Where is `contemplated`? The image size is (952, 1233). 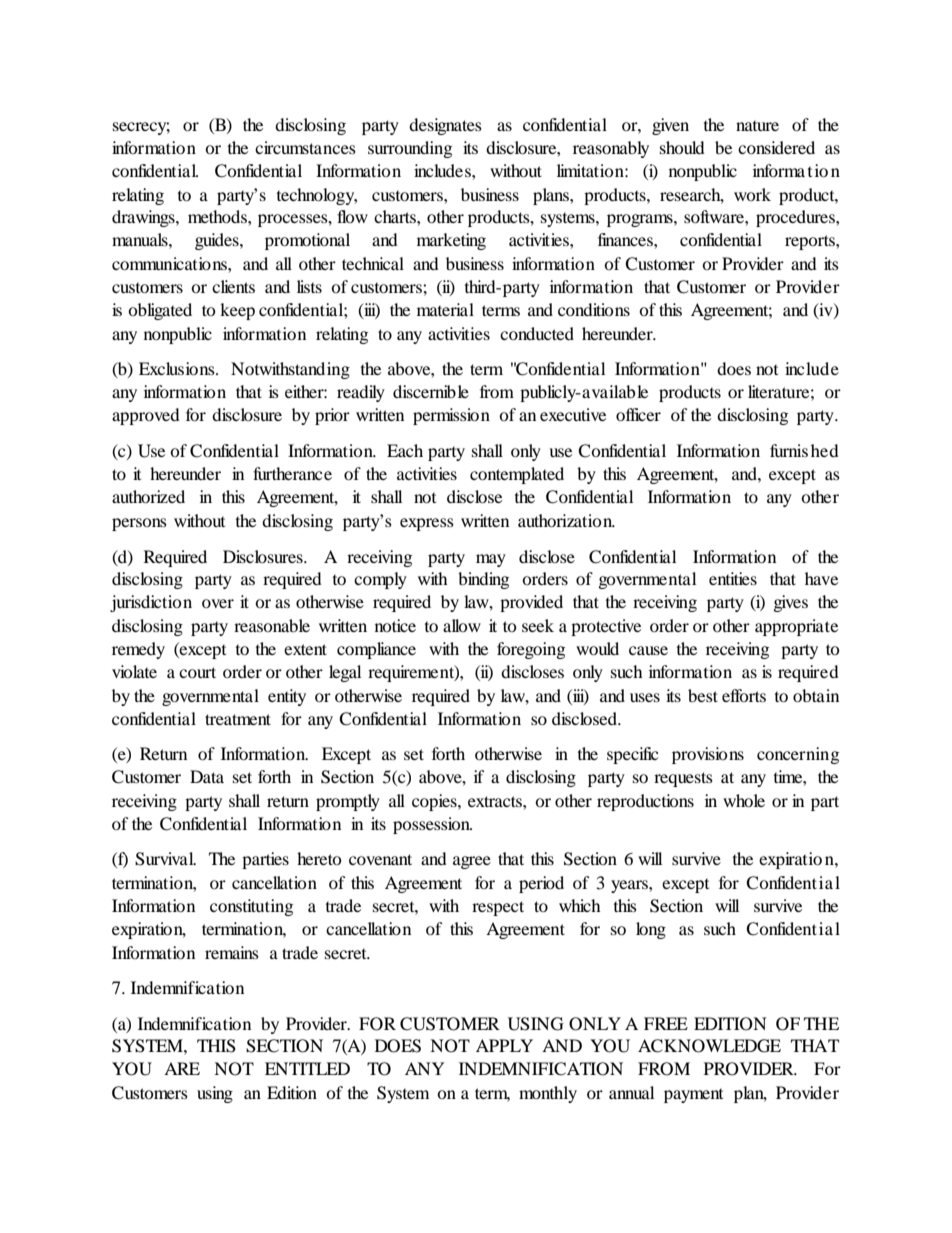
contemplated is located at coordinates (517, 475).
